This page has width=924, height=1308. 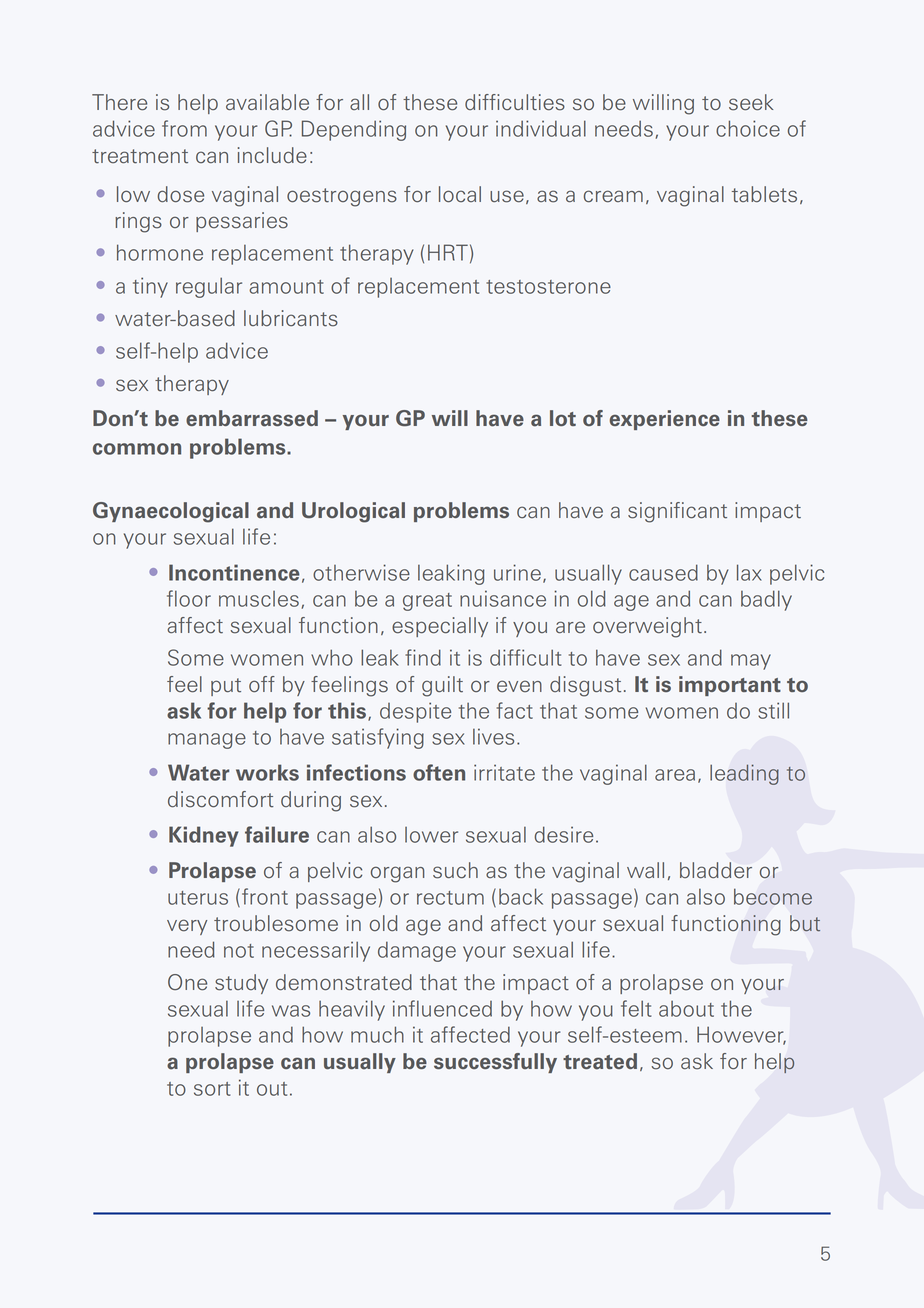 What do you see at coordinates (207, 741) in the page?
I see `manage` at bounding box center [207, 741].
